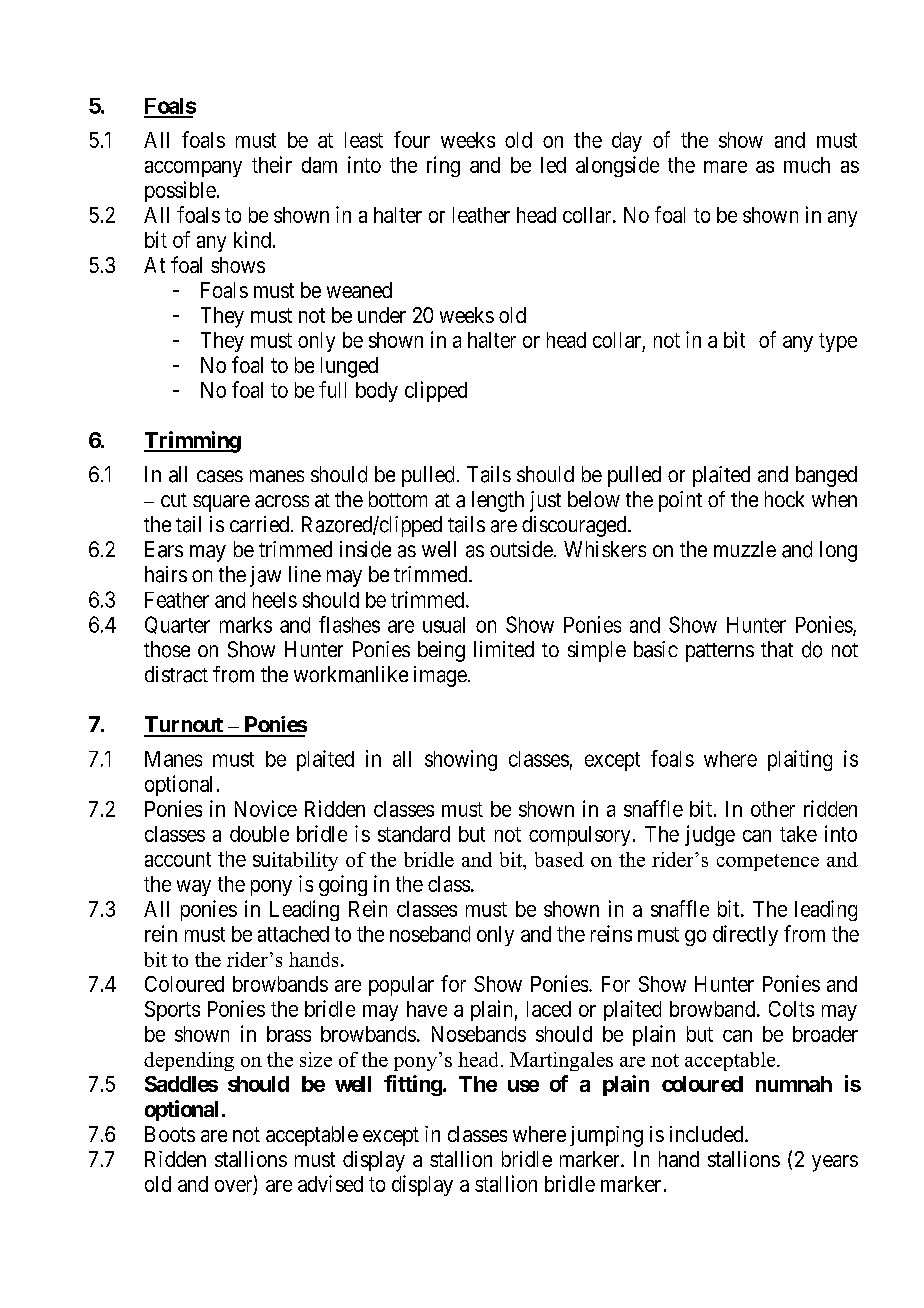 The width and height of the page is (924, 1308). Describe the element at coordinates (272, 164) in the page. I see `their` at that location.
